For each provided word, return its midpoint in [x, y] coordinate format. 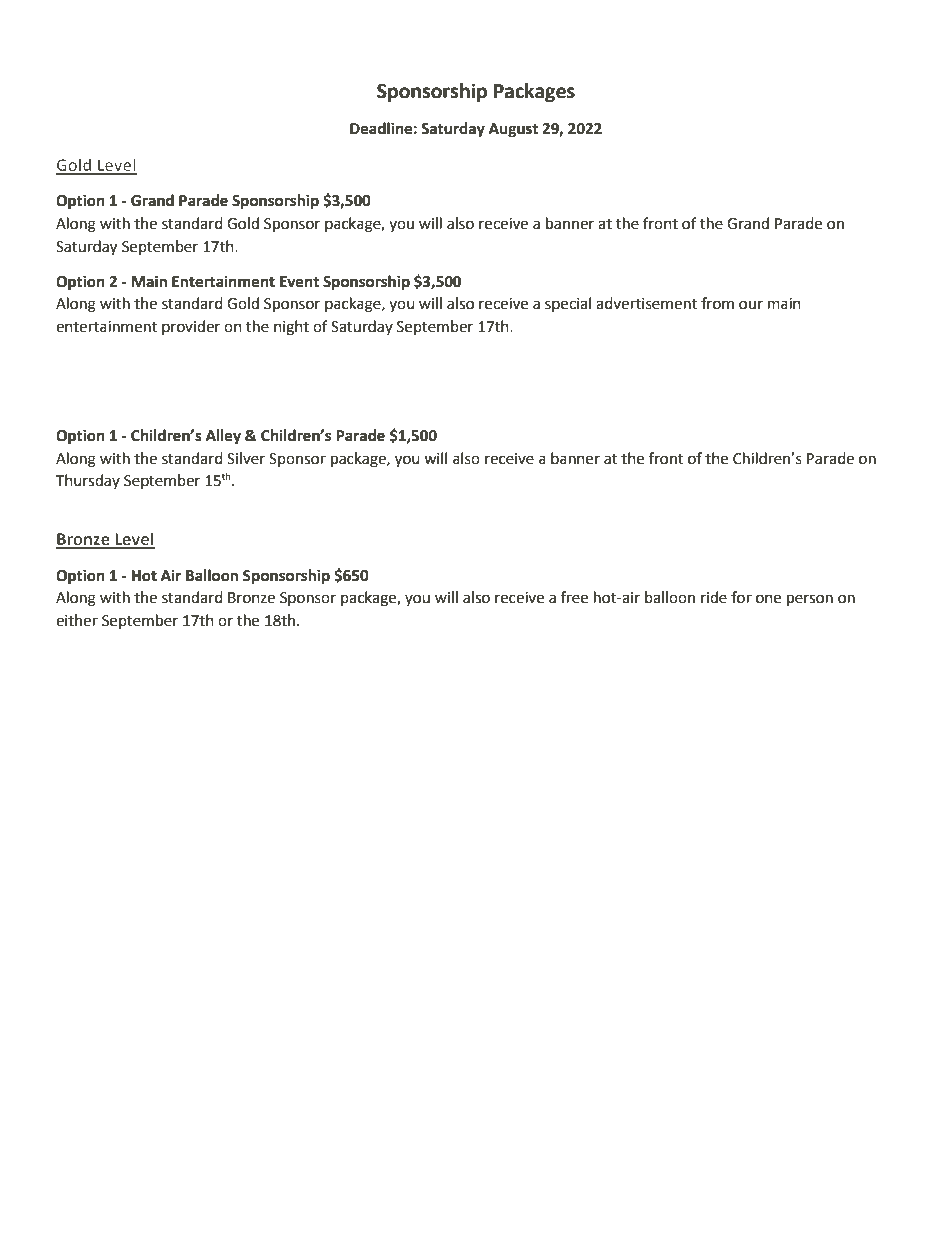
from [717, 303]
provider [191, 327]
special [568, 304]
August [513, 130]
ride [714, 597]
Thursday [88, 481]
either [77, 620]
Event [299, 282]
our [751, 305]
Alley [223, 437]
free [574, 597]
